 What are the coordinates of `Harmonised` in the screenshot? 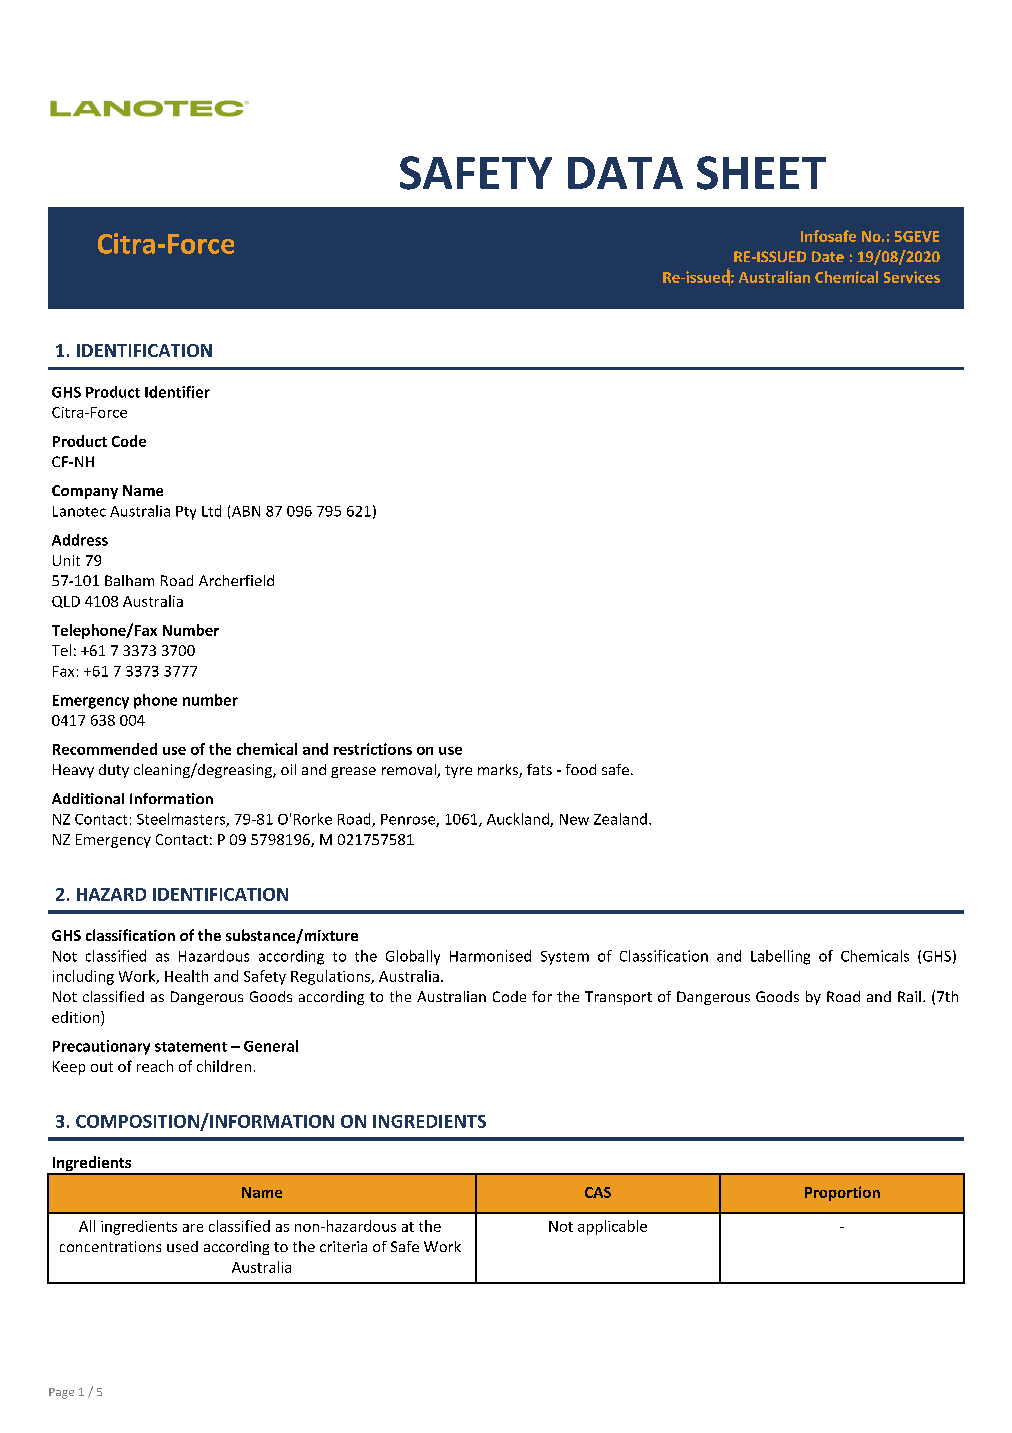 It's located at (490, 956).
